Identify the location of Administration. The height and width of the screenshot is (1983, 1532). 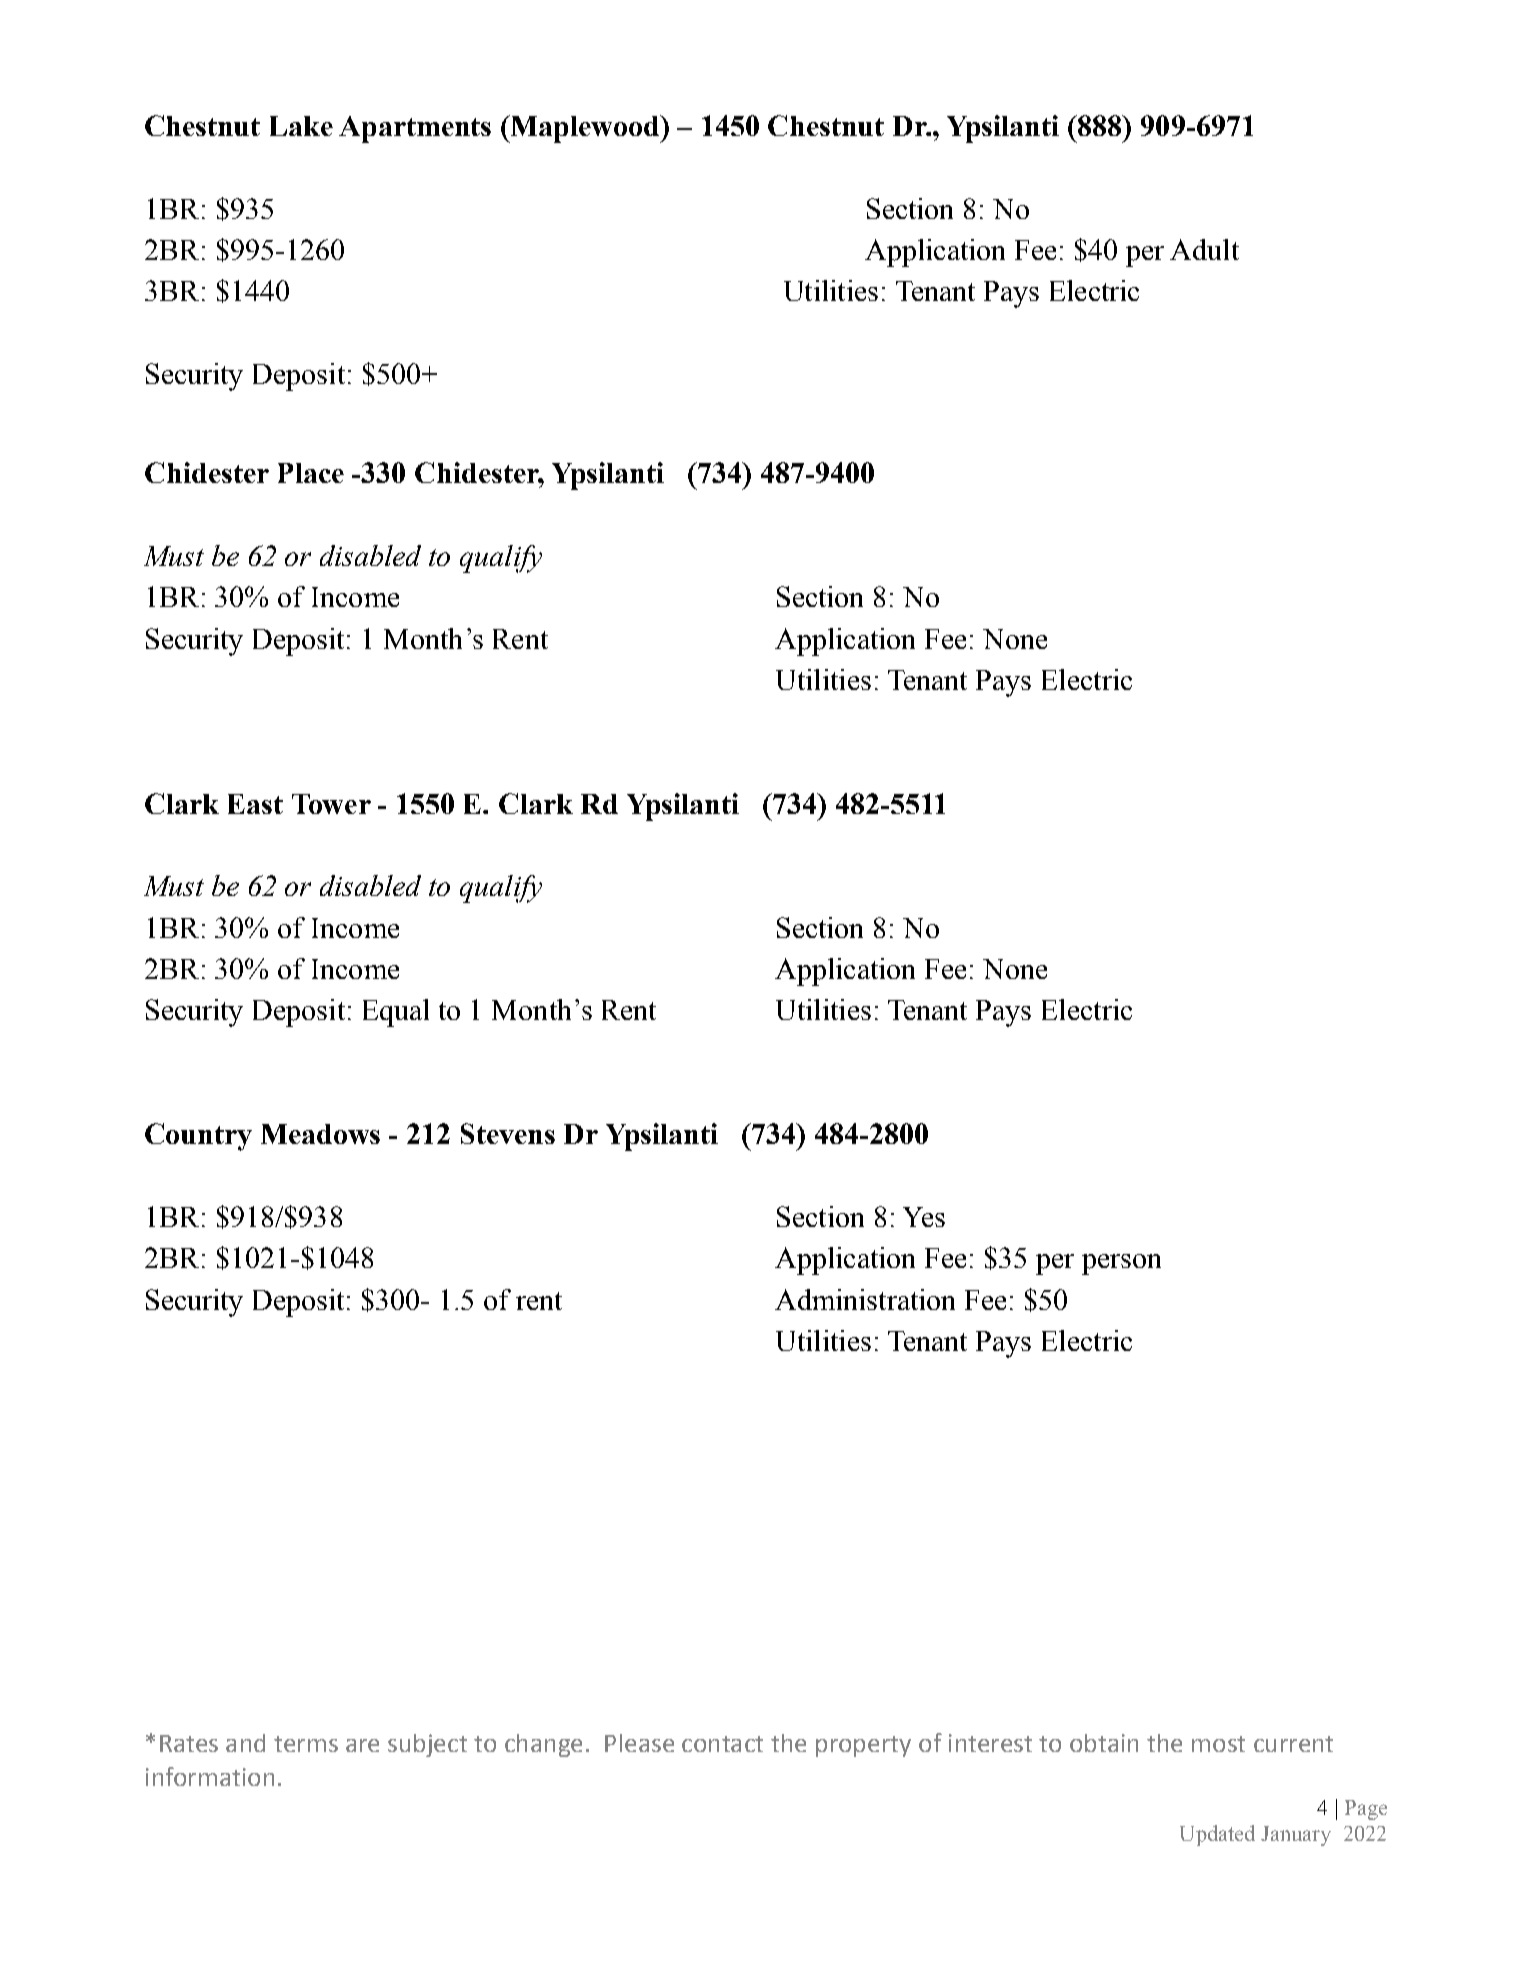
(865, 1299).
